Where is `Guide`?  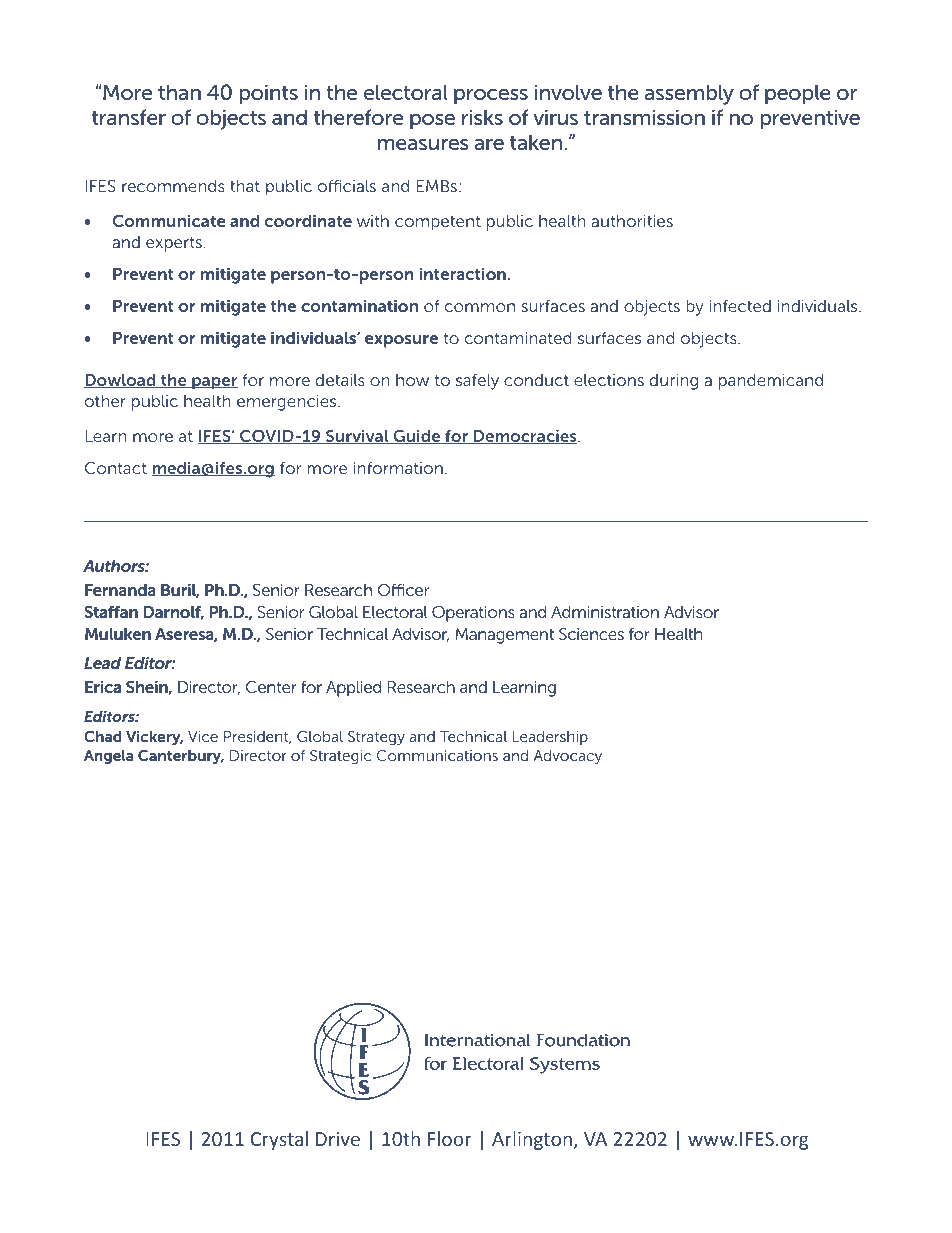
Guide is located at coordinates (417, 436).
